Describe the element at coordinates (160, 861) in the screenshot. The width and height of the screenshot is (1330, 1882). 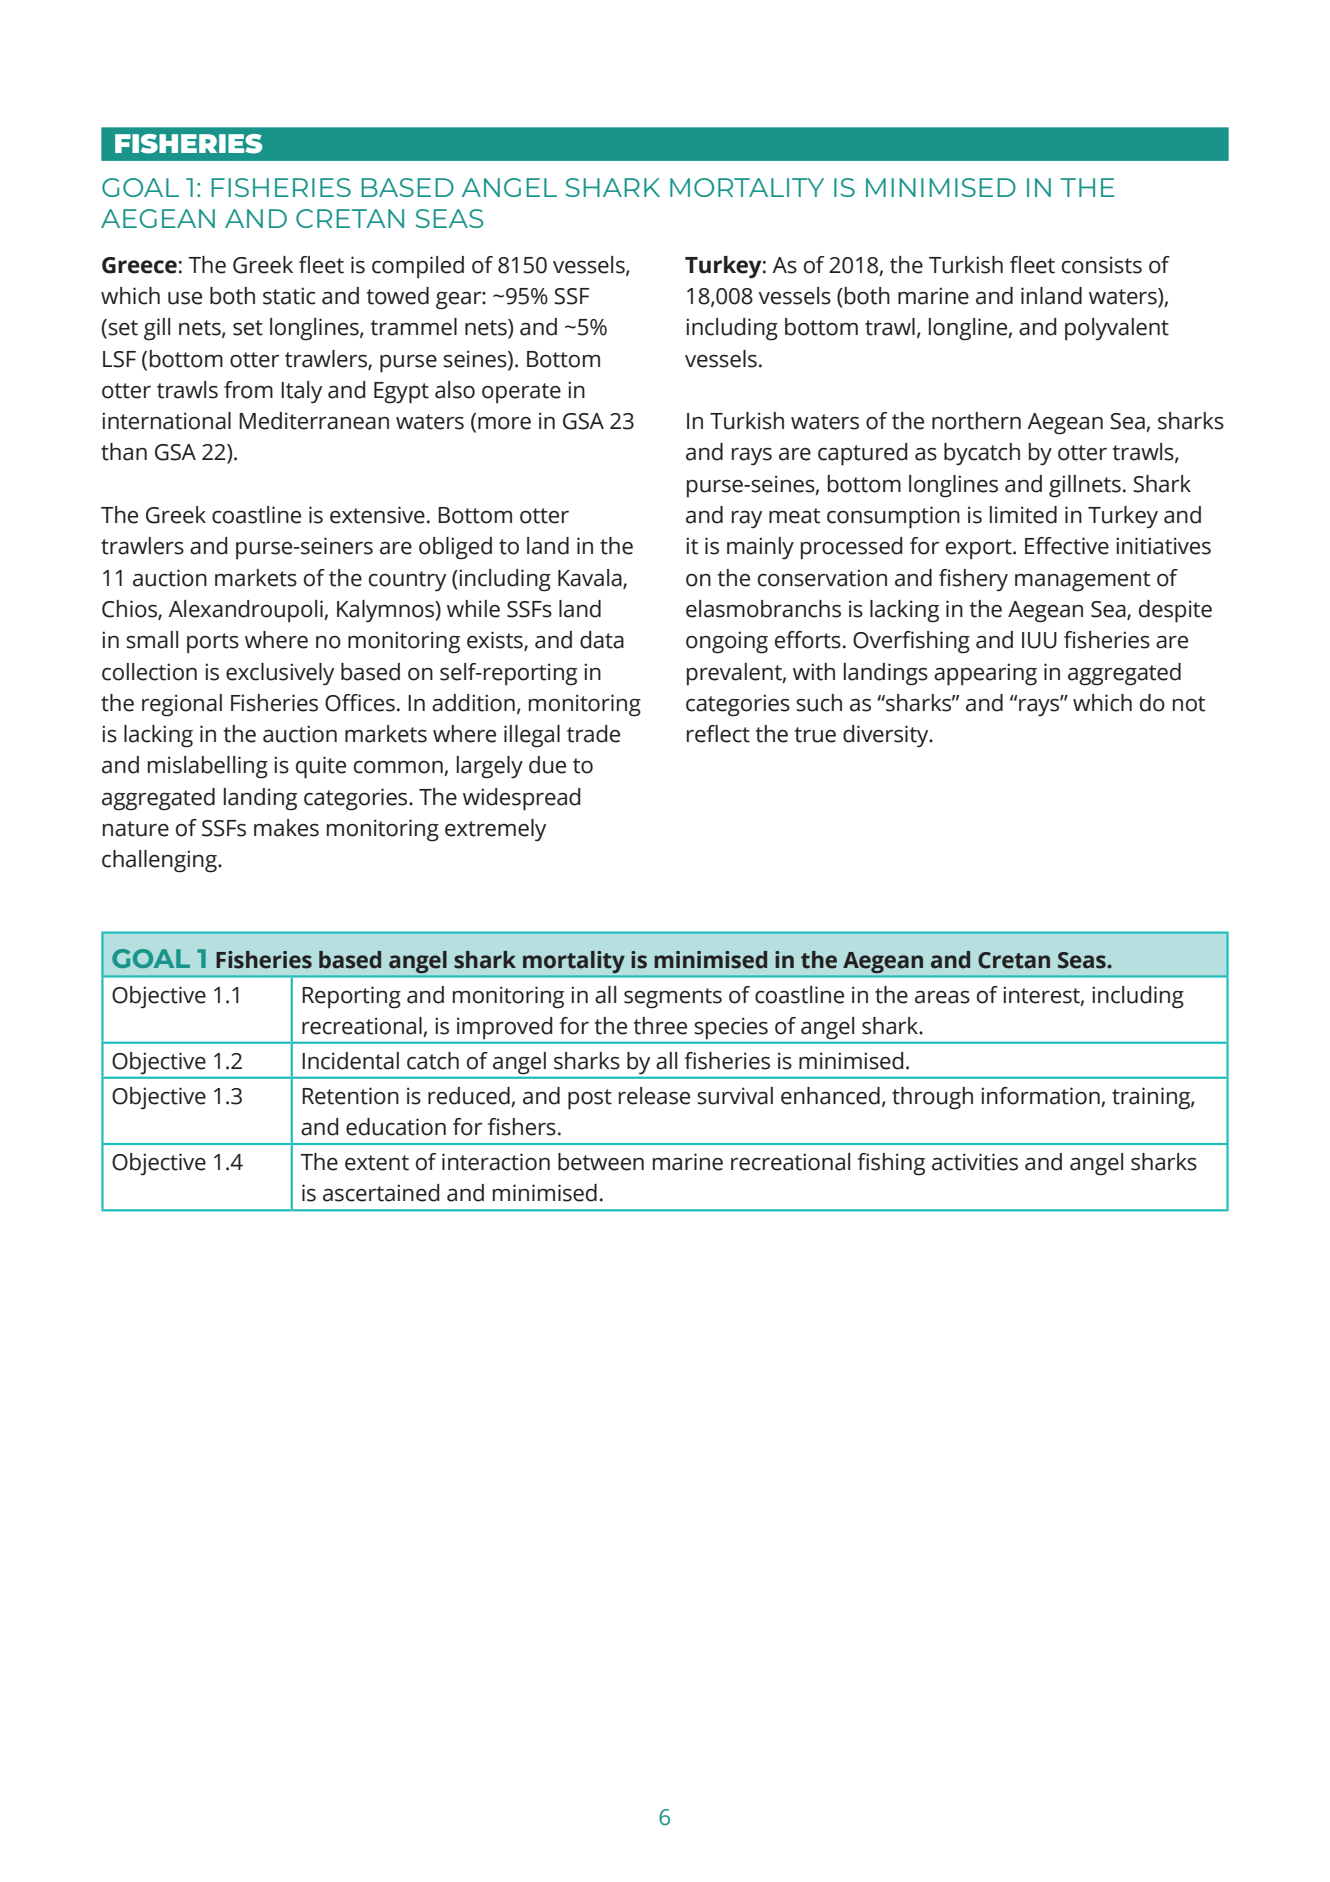
I see `challenging` at that location.
